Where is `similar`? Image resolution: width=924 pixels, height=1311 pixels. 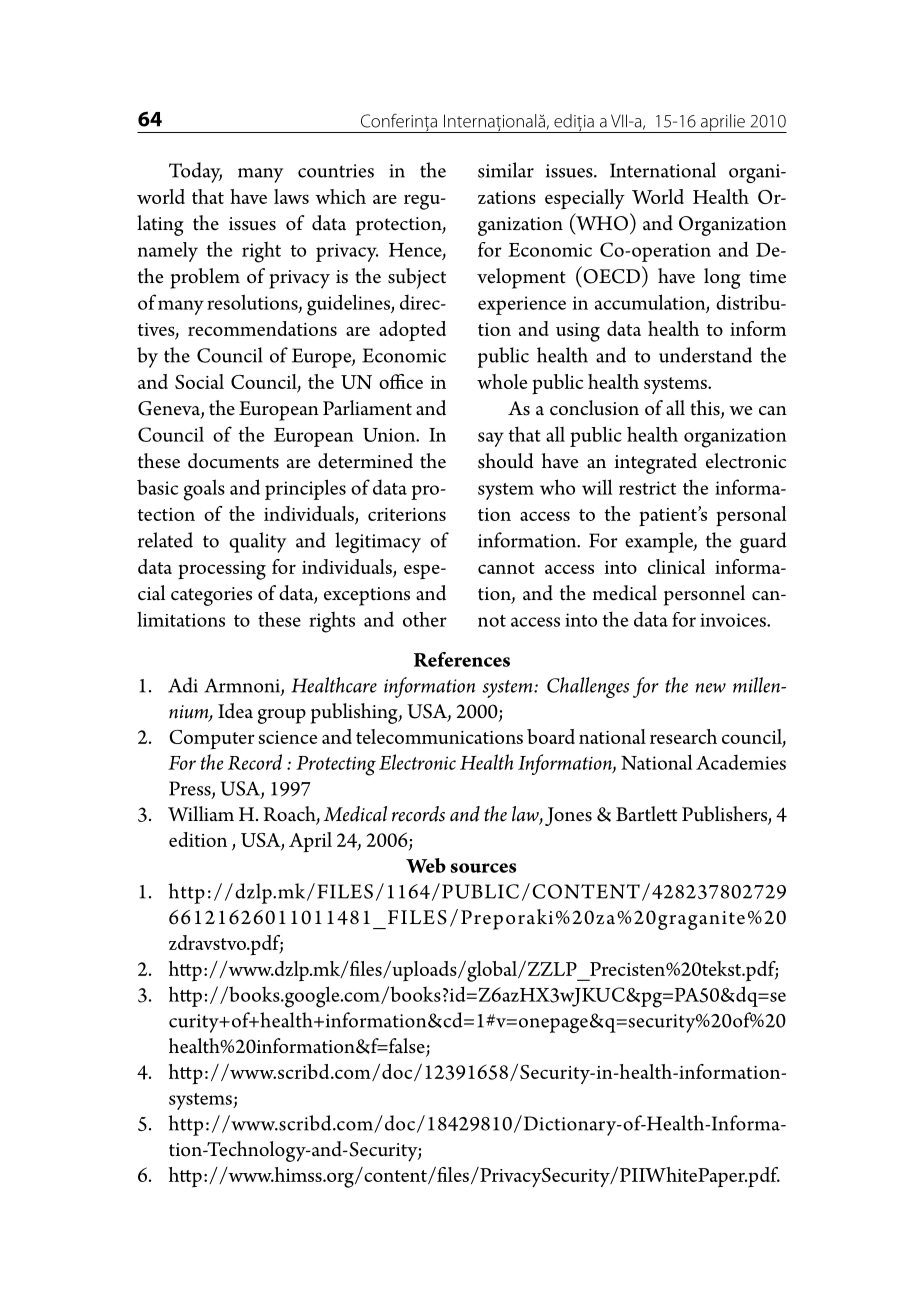
similar is located at coordinates (506, 170).
